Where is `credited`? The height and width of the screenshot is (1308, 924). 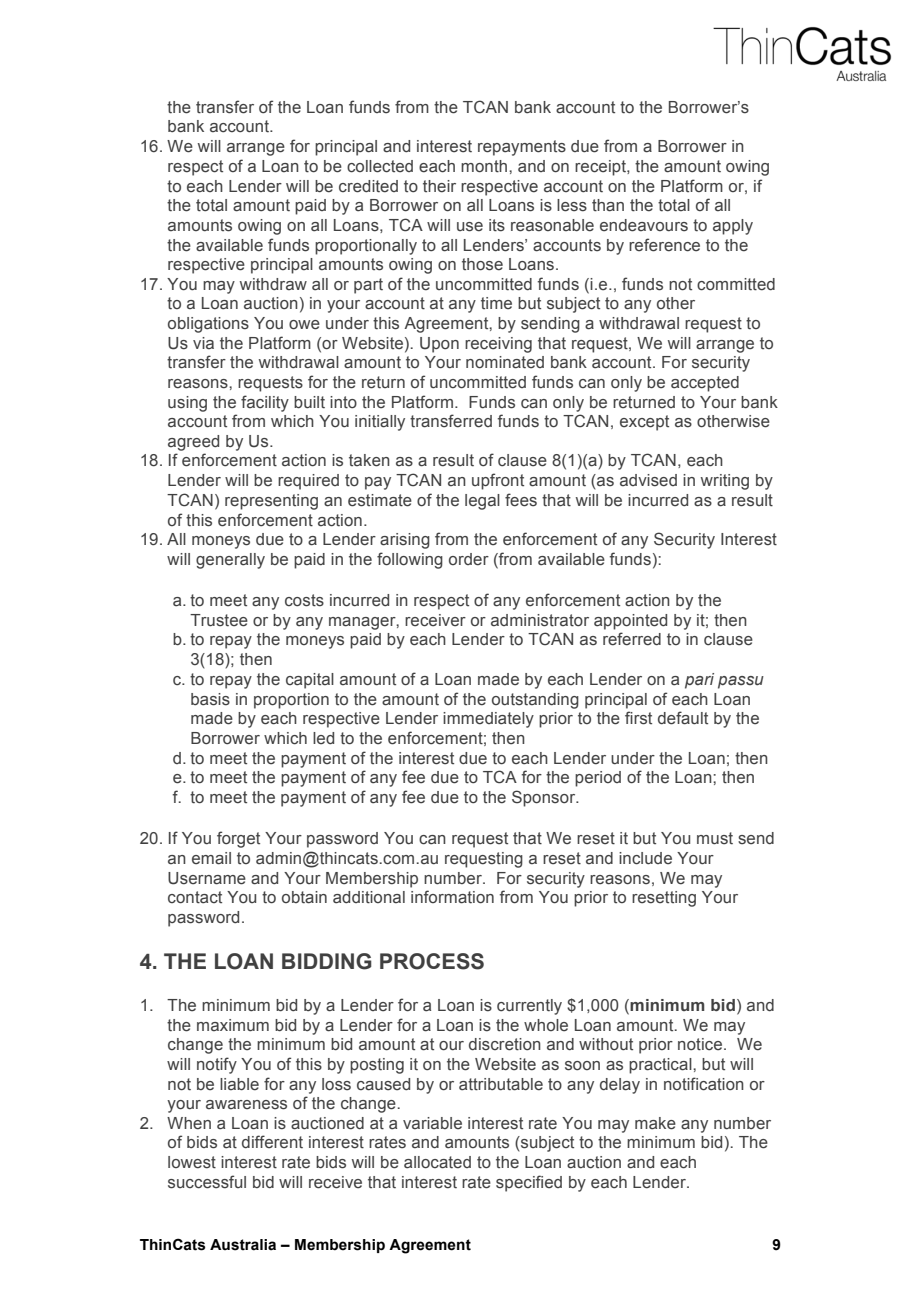 credited is located at coordinates (368, 186).
